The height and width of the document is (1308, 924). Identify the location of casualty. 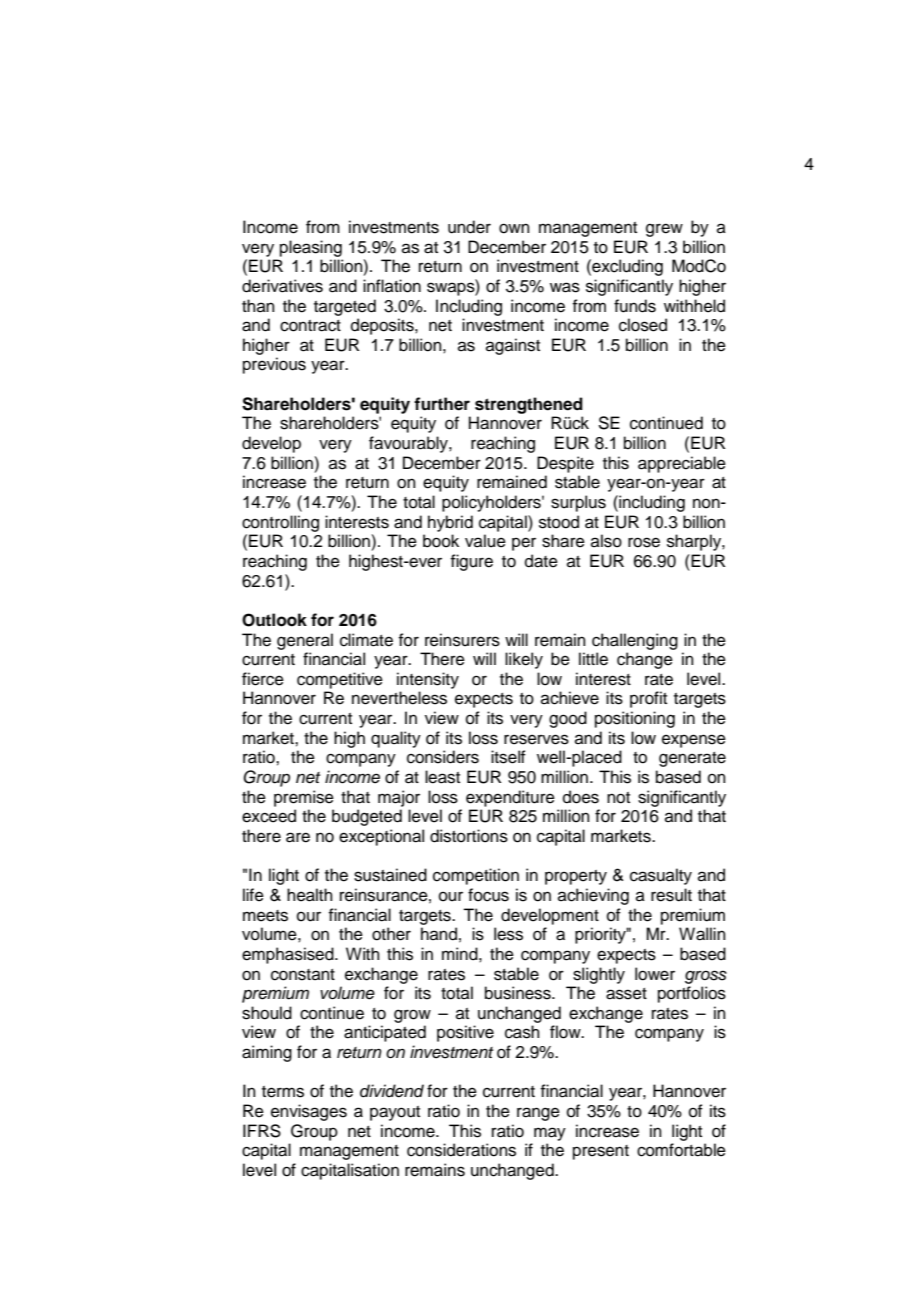
(661, 876).
